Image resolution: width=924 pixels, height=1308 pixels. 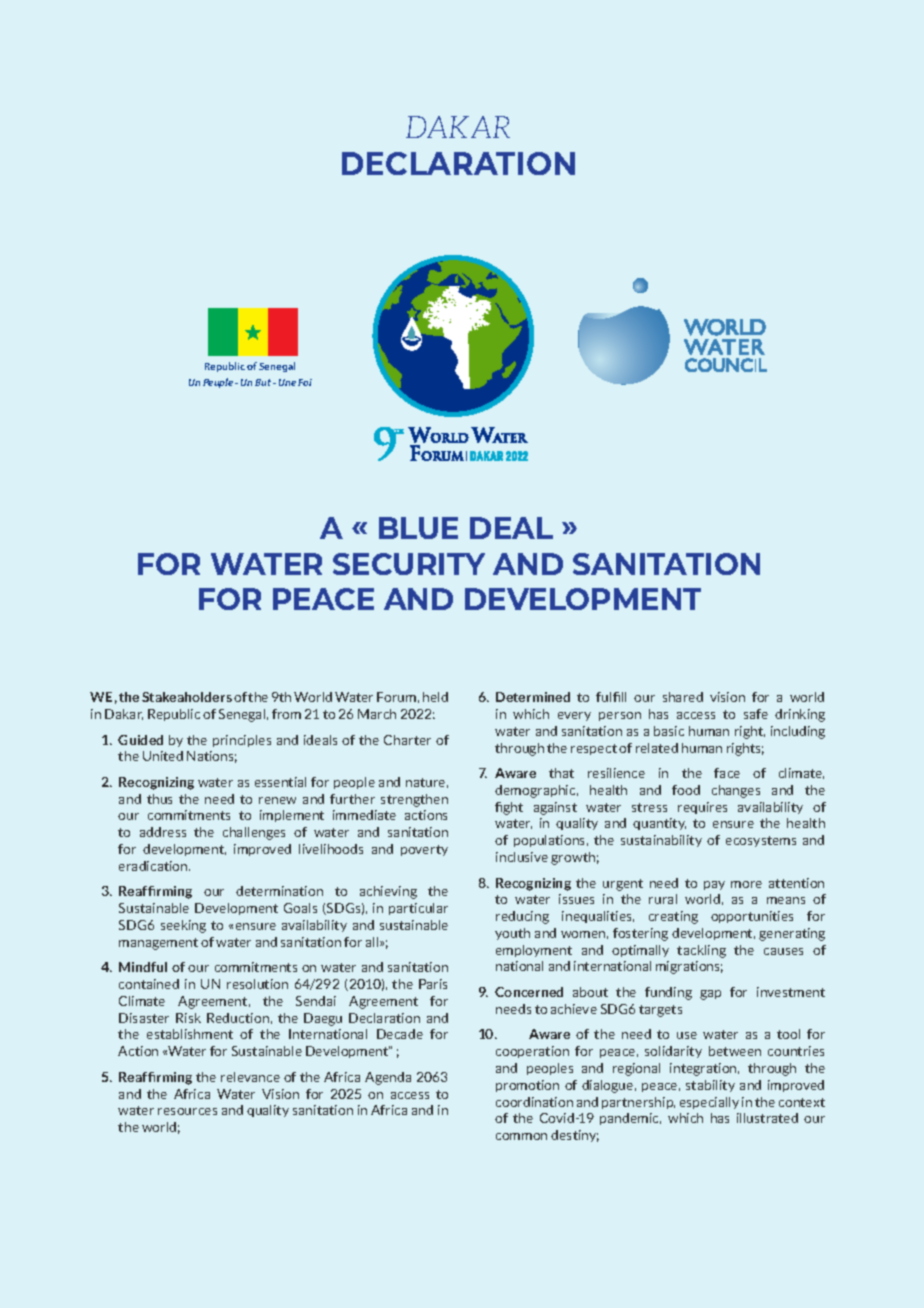 I want to click on BLUE, so click(x=418, y=528).
